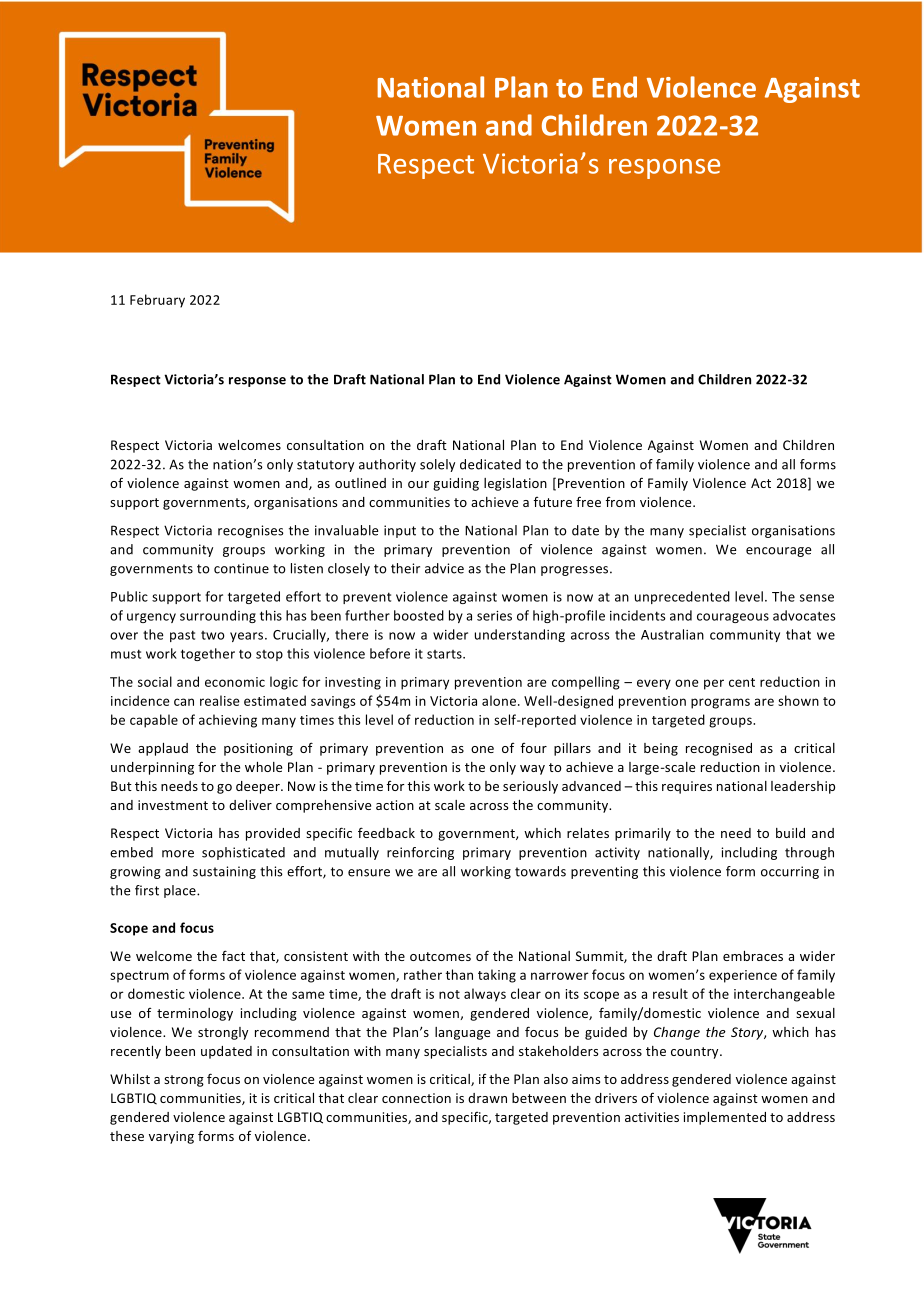 The height and width of the image is (1308, 924). Describe the element at coordinates (157, 301) in the image. I see `February` at that location.
